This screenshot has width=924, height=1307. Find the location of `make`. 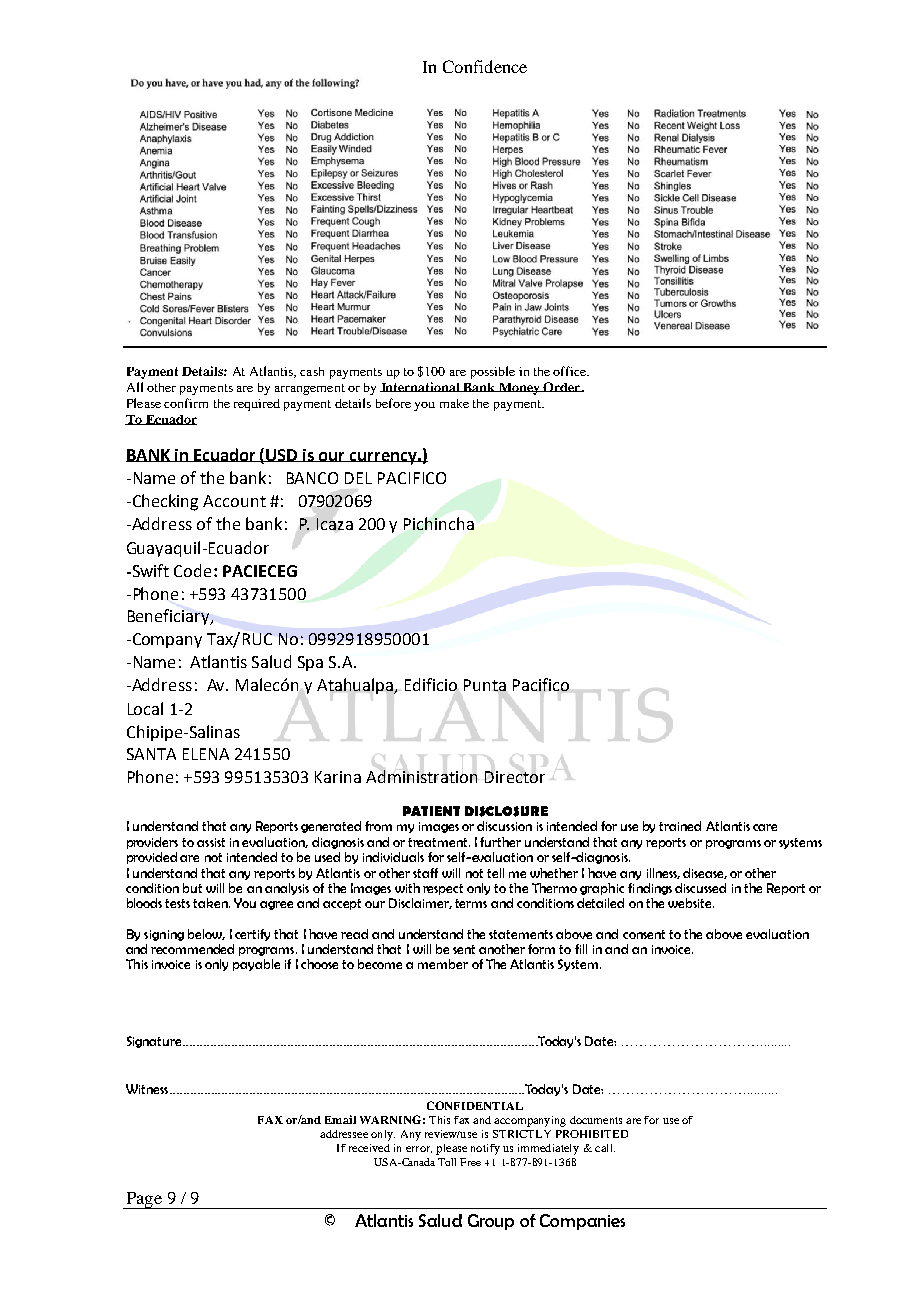

make is located at coordinates (454, 403).
